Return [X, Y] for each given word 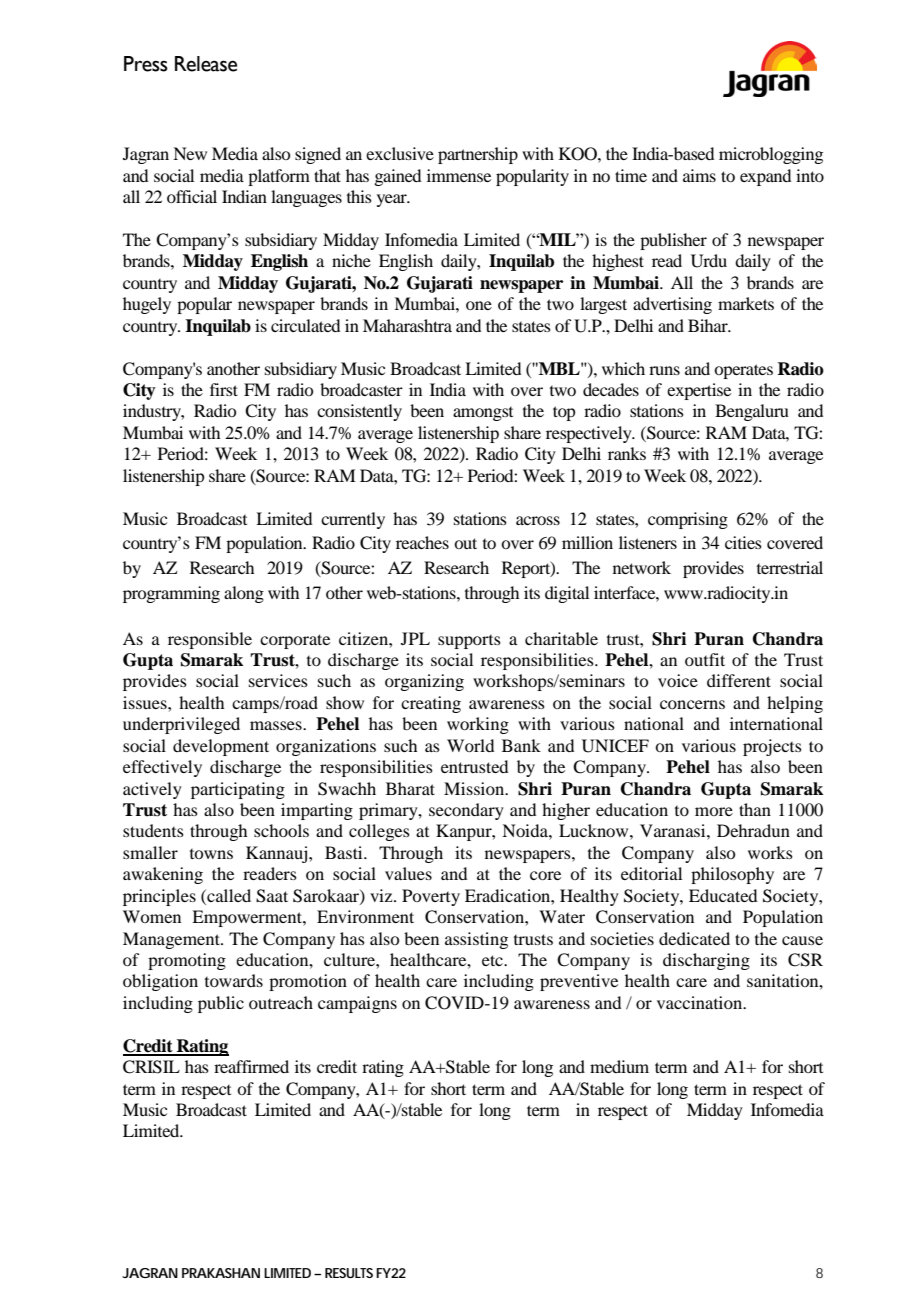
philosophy [732, 875]
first [224, 389]
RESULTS [349, 1273]
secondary [466, 811]
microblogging [771, 155]
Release [206, 64]
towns [211, 854]
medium [619, 1066]
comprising [688, 520]
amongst [483, 414]
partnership [478, 155]
